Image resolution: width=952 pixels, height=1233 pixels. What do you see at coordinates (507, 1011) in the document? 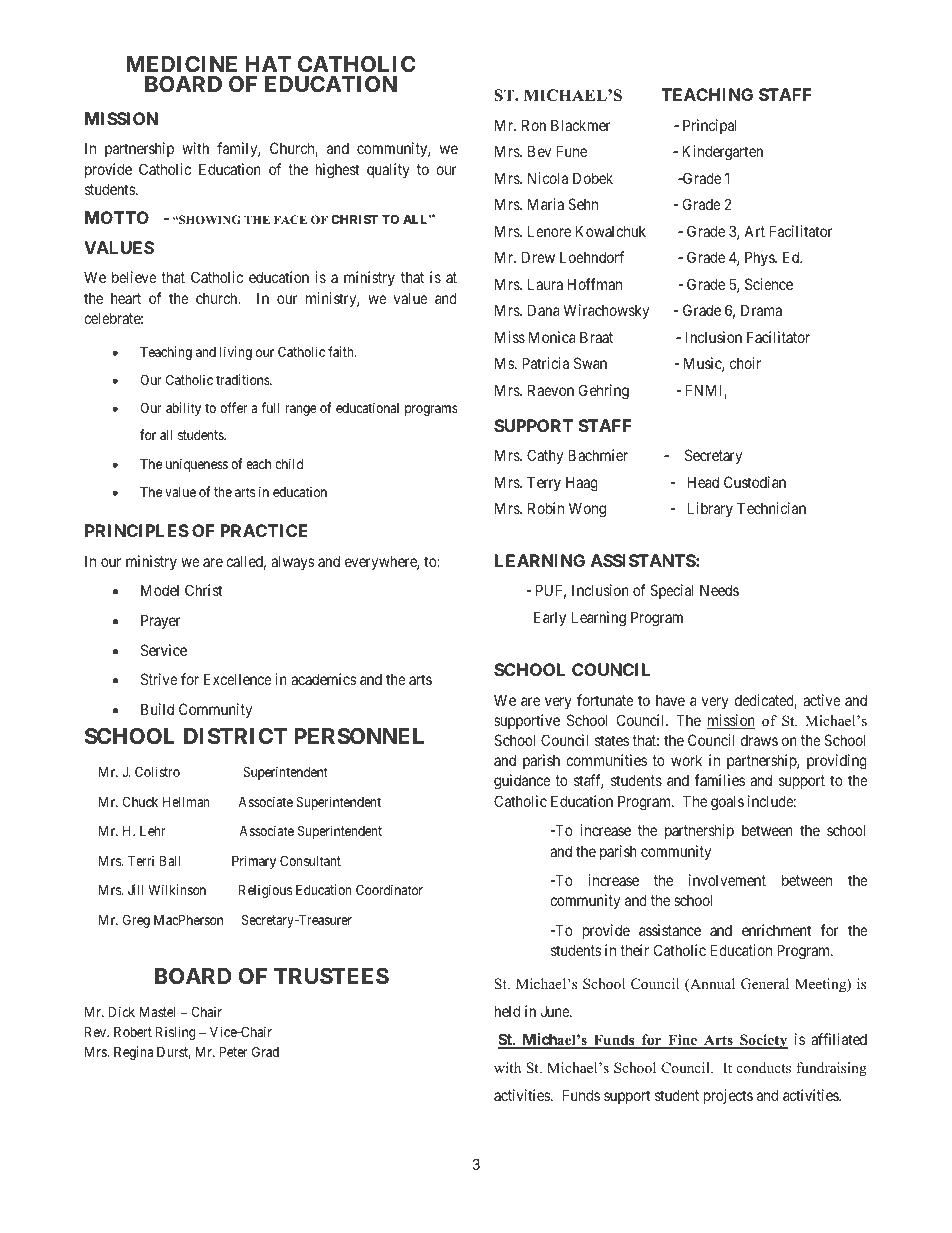
I see `held` at bounding box center [507, 1011].
